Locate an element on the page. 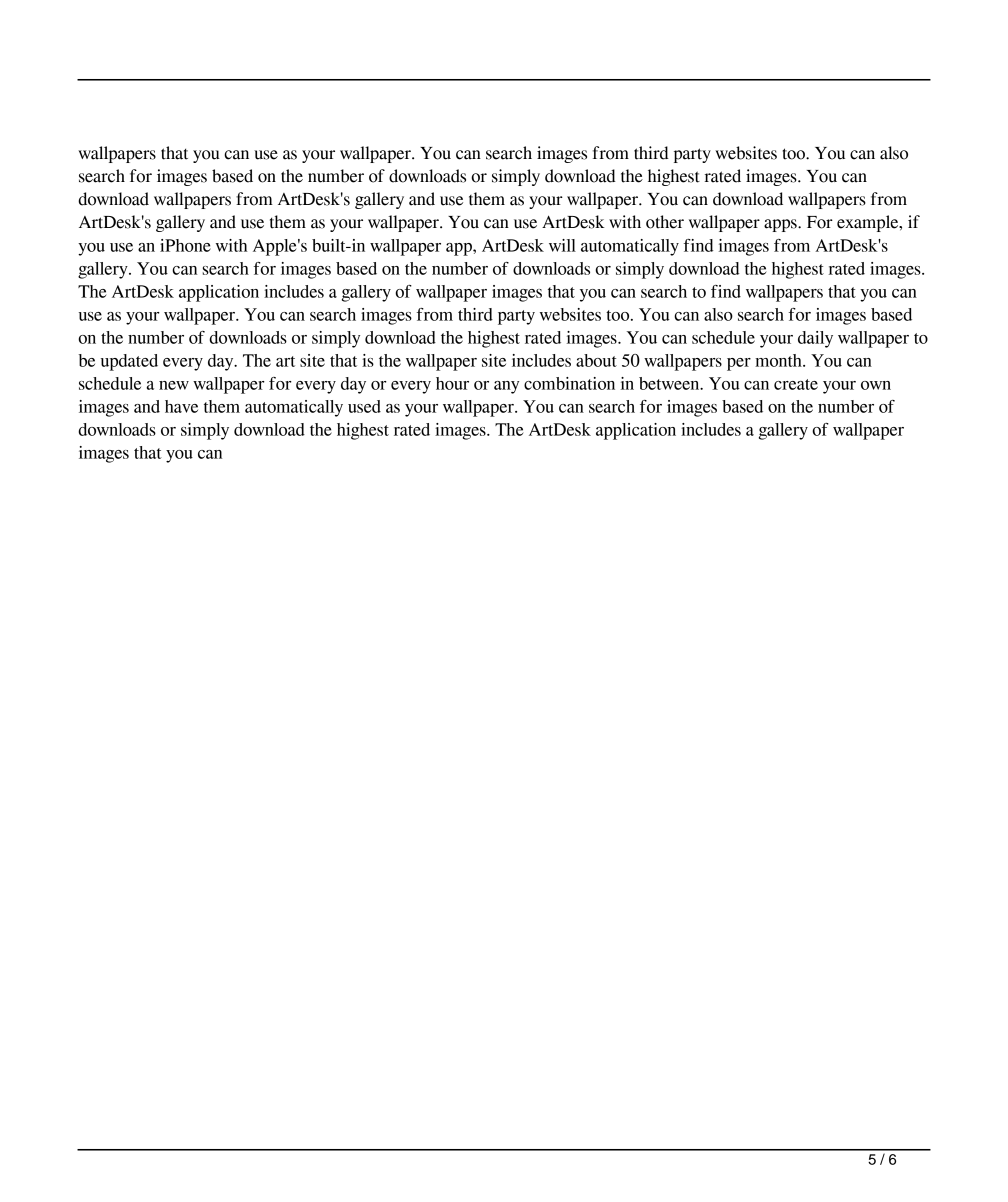  updated is located at coordinates (129, 362).
